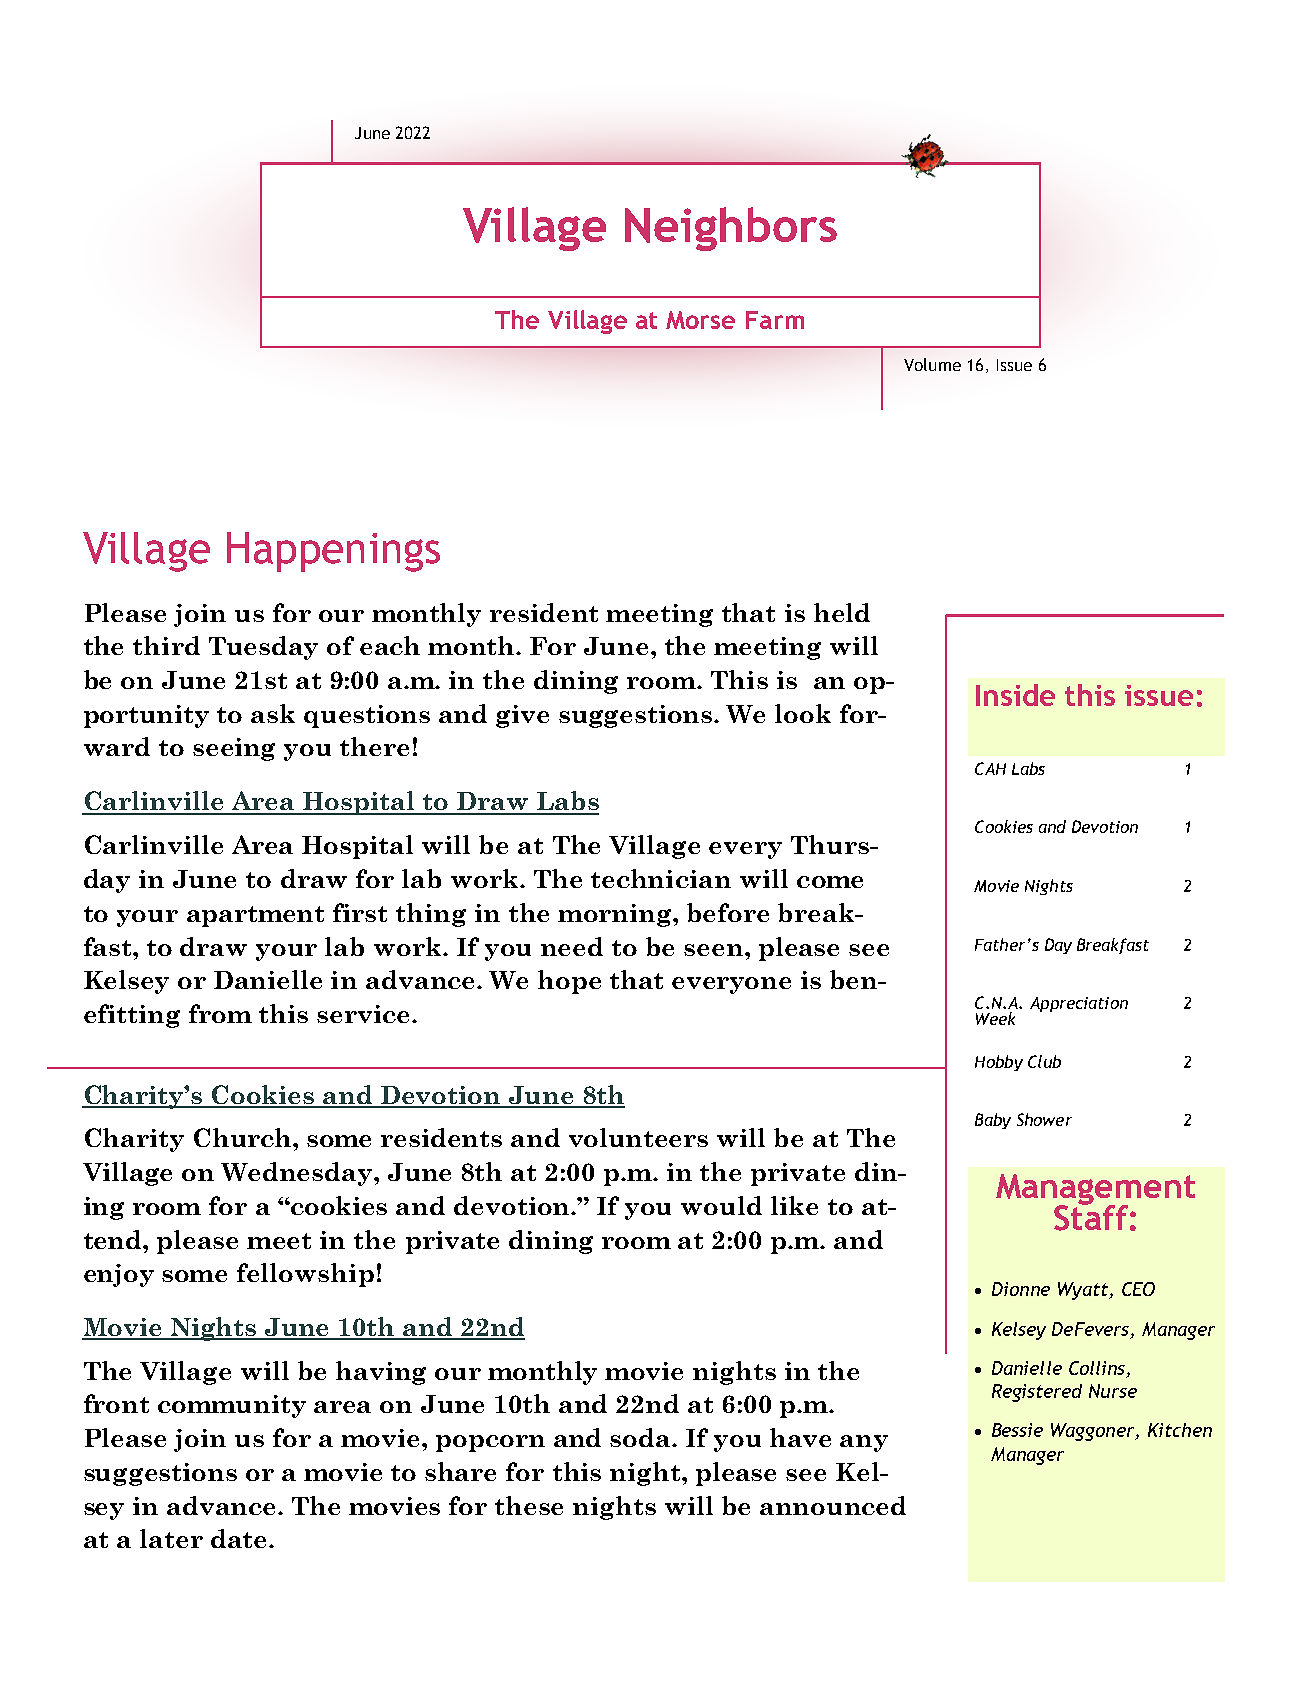 The height and width of the screenshot is (1683, 1301). What do you see at coordinates (932, 364) in the screenshot?
I see `Volume` at bounding box center [932, 364].
